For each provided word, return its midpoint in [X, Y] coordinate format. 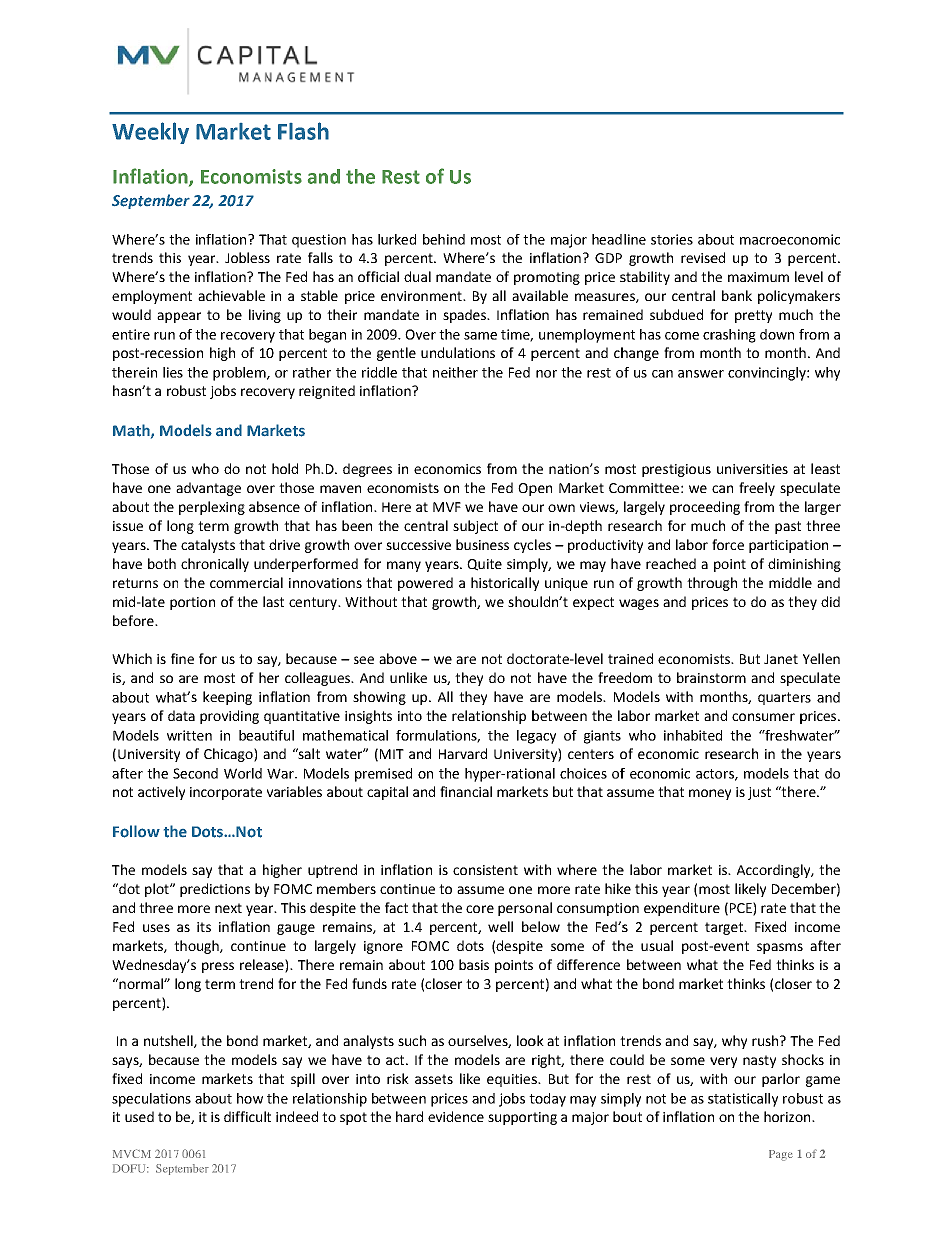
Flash [303, 131]
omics [463, 469]
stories [672, 239]
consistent [485, 870]
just [759, 793]
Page [781, 1155]
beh [434, 239]
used [139, 1116]
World [243, 773]
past [788, 527]
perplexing [212, 508]
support [513, 1118]
